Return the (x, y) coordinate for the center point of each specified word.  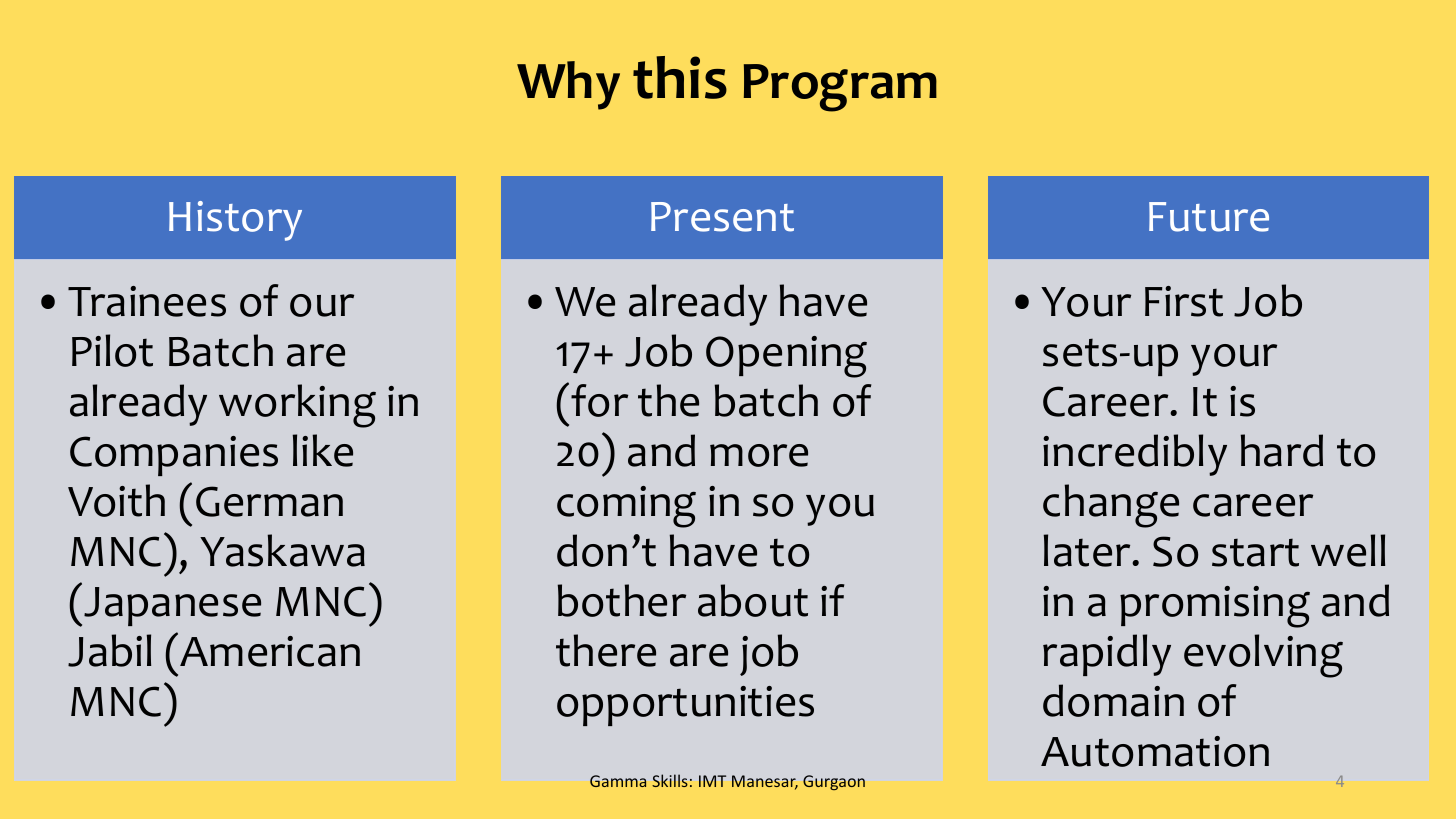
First (1184, 301)
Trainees (147, 301)
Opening (786, 357)
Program (840, 88)
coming (626, 507)
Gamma (618, 781)
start (1255, 552)
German (269, 501)
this (680, 77)
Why (568, 85)
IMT (712, 781)
